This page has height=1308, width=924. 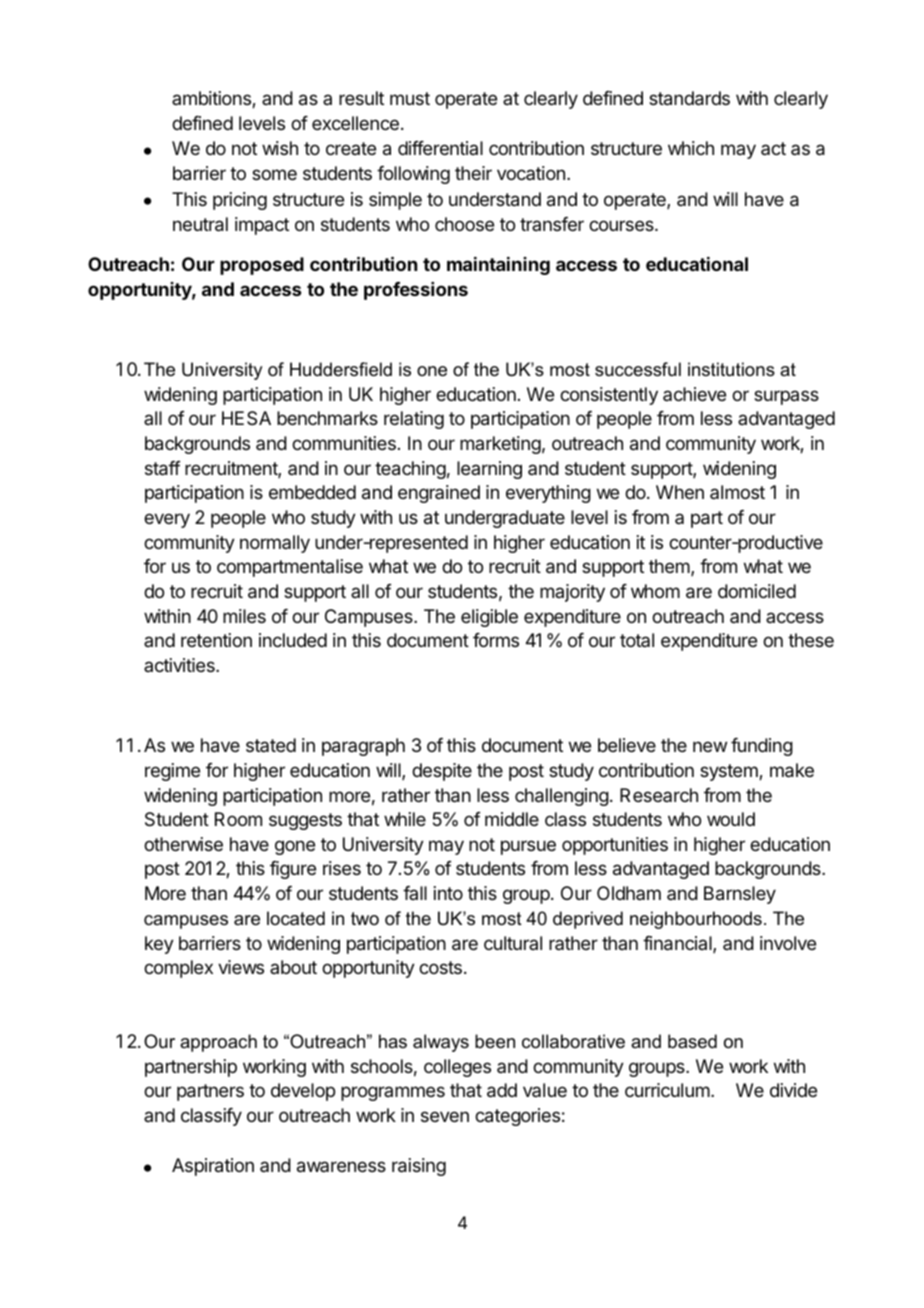 What do you see at coordinates (731, 369) in the page?
I see `institutions` at bounding box center [731, 369].
